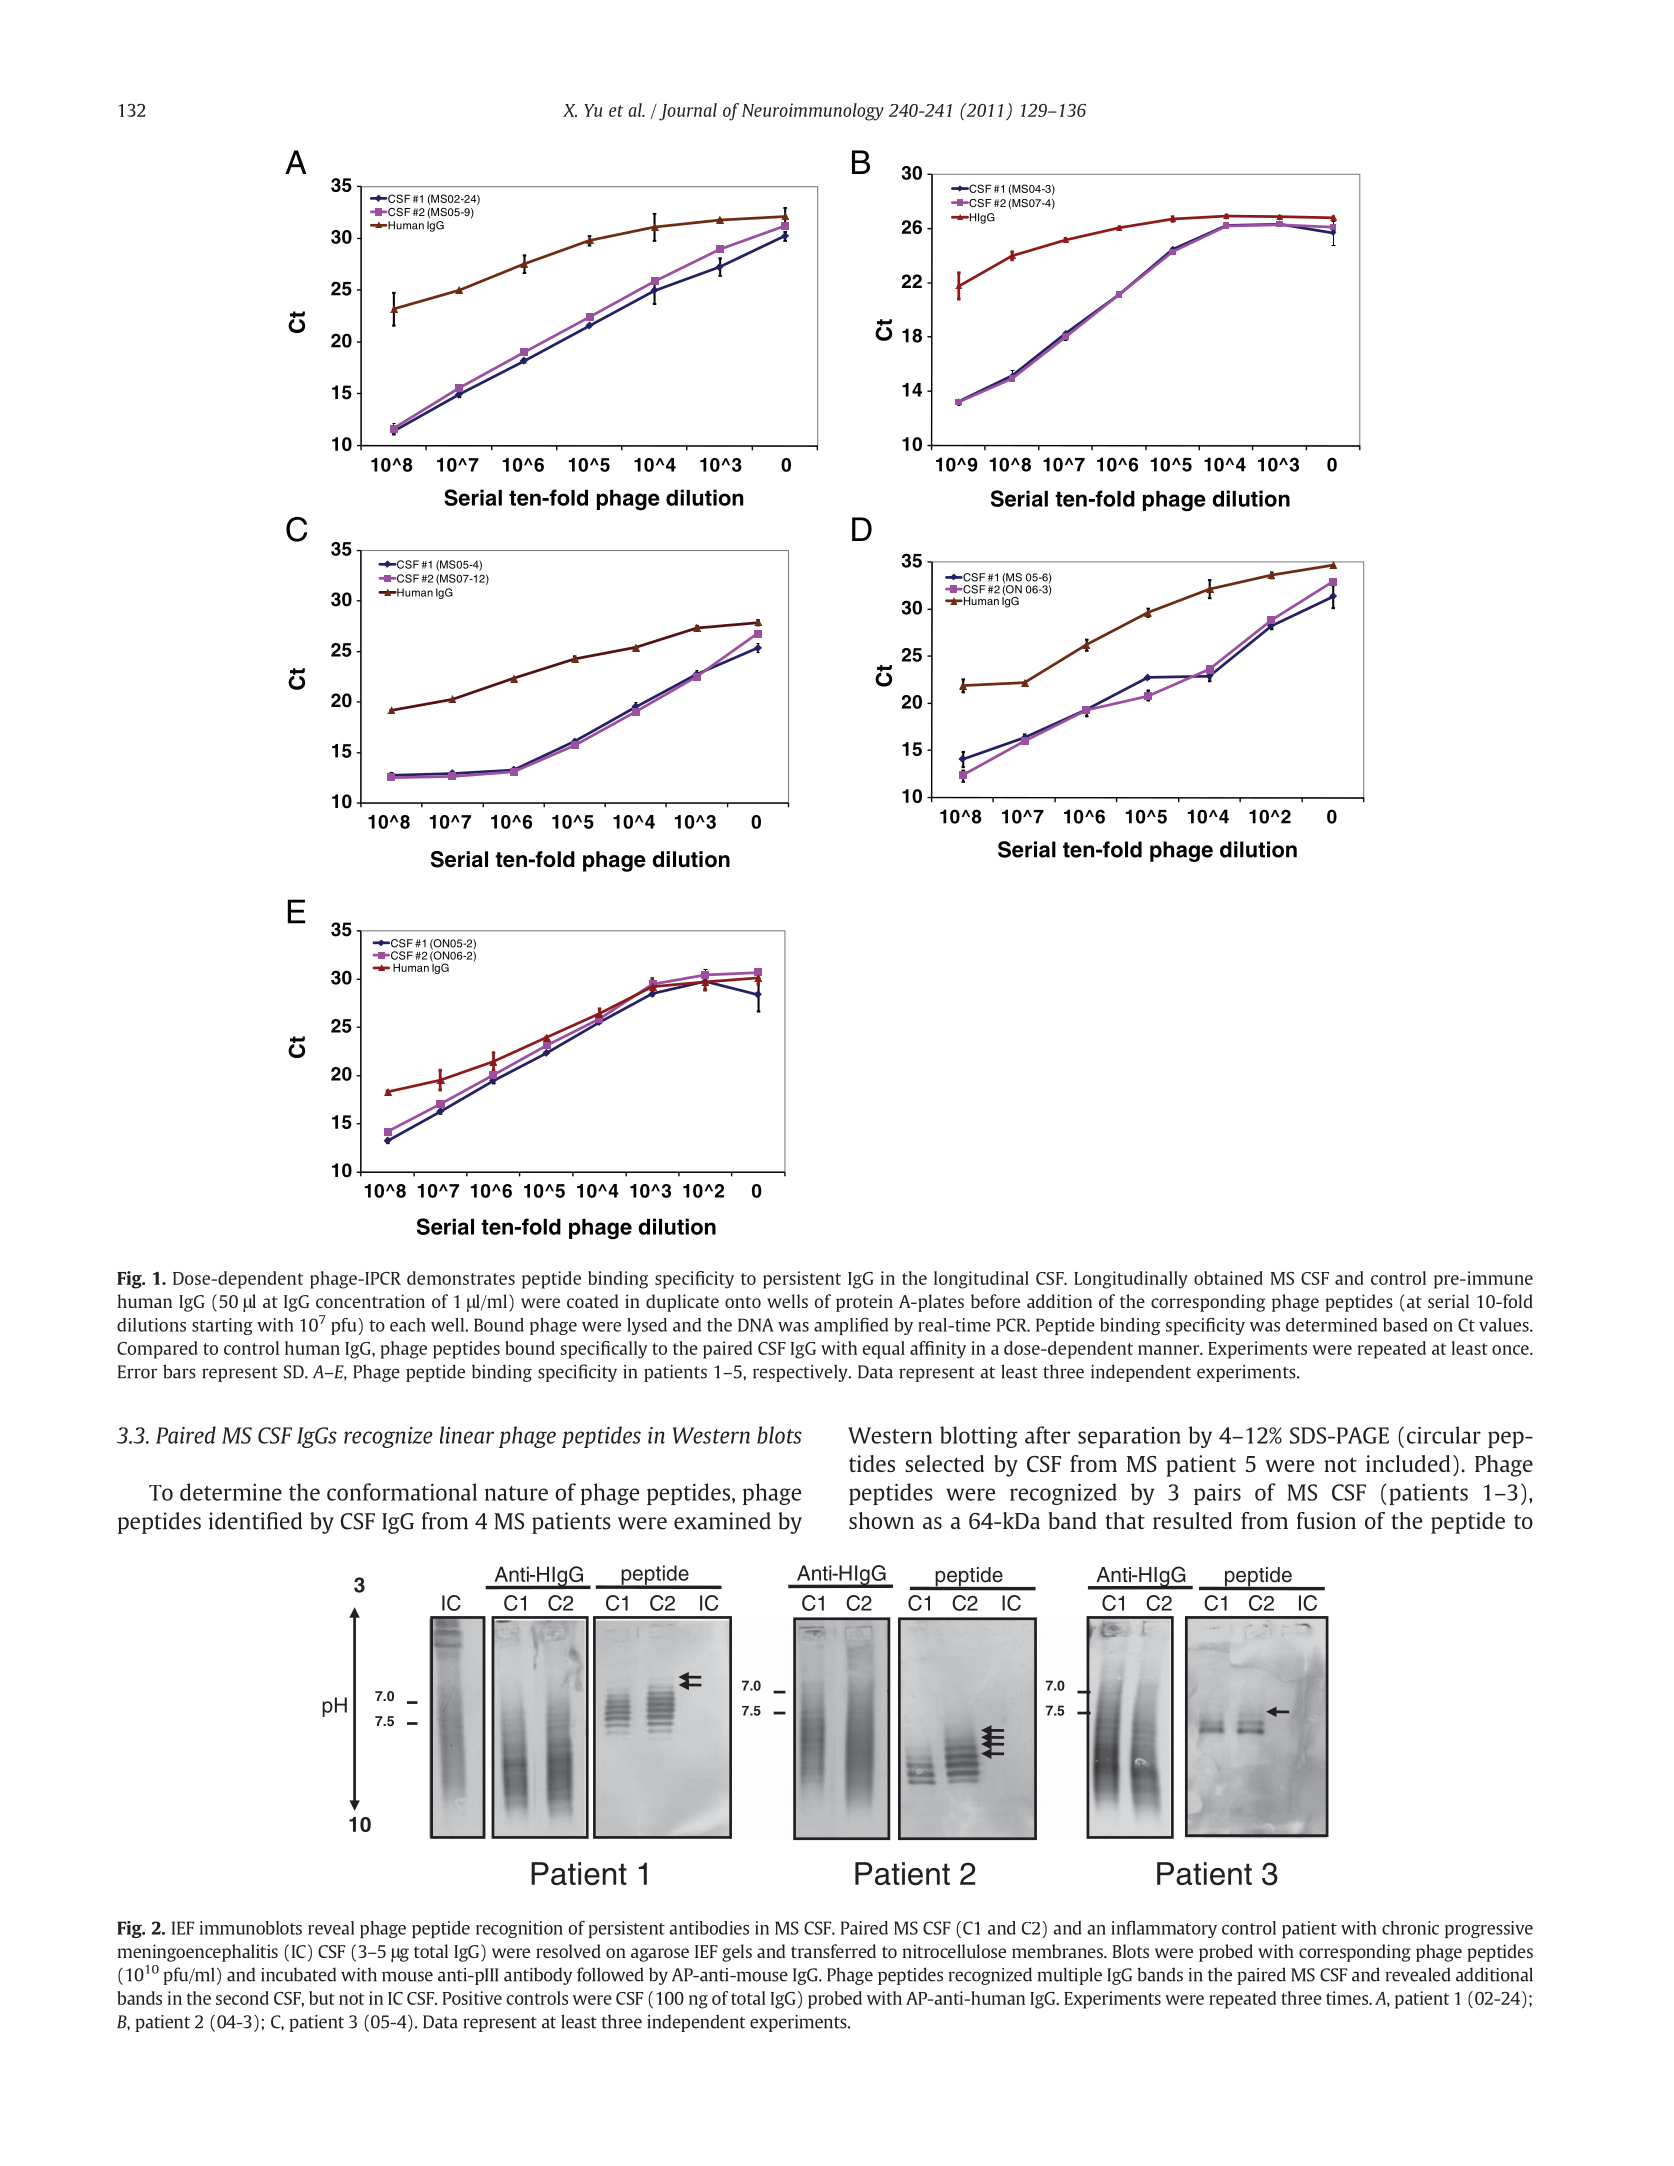 Image resolution: width=1674 pixels, height=2166 pixels. What do you see at coordinates (1228, 1278) in the image?
I see `obtained` at bounding box center [1228, 1278].
